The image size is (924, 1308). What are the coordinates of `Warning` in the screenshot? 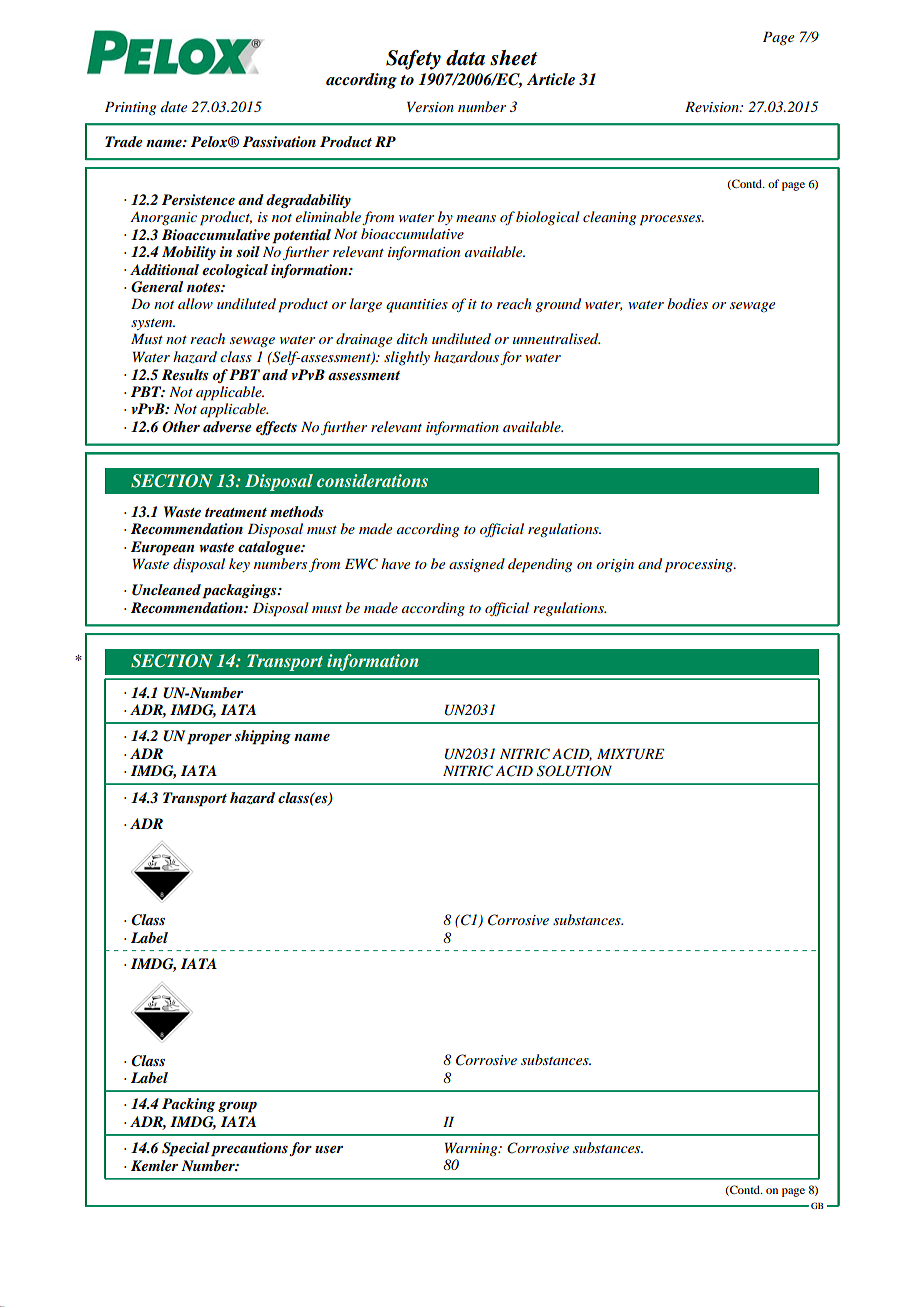 It's located at (472, 1149).
